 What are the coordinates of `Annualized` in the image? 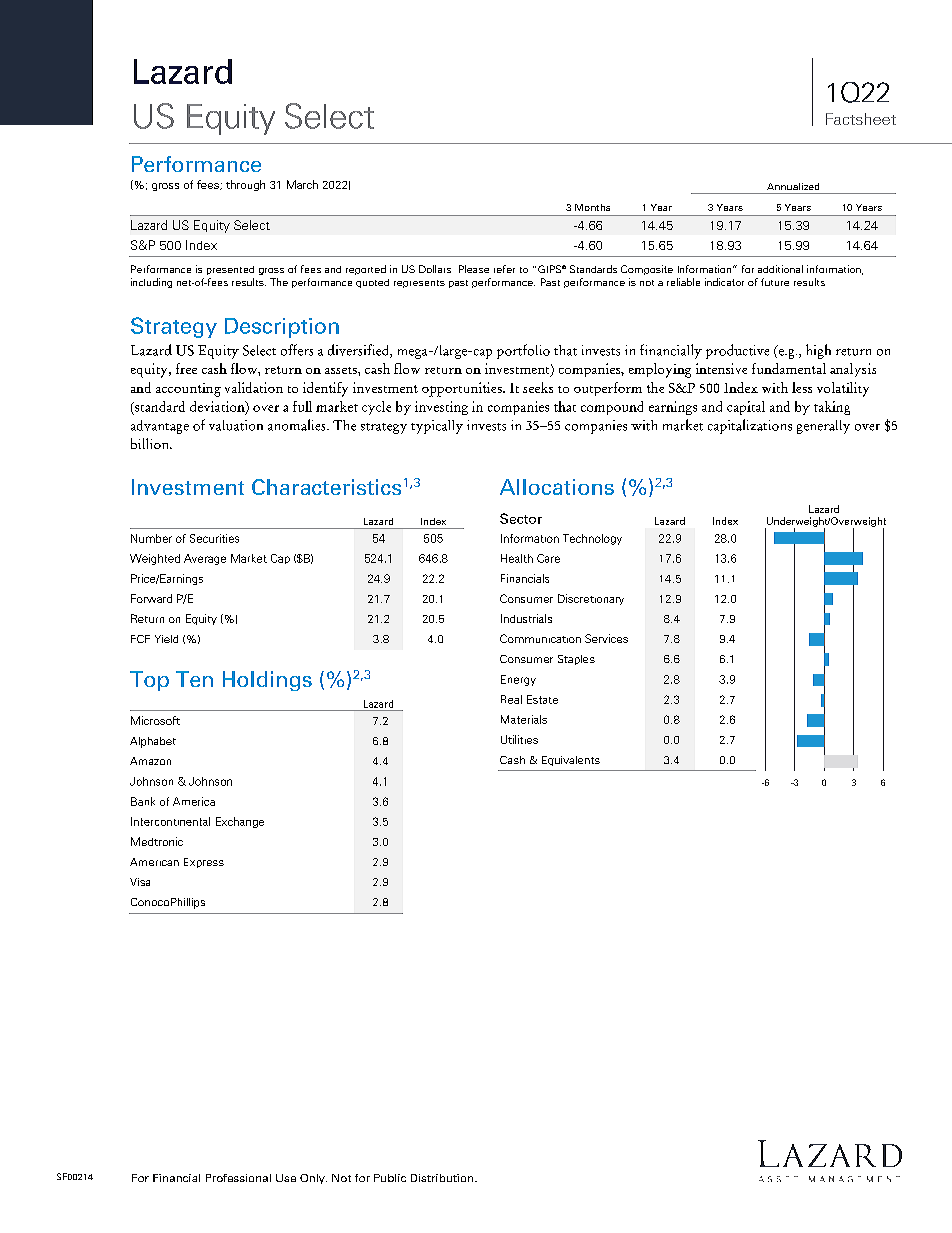 It's located at (793, 186).
